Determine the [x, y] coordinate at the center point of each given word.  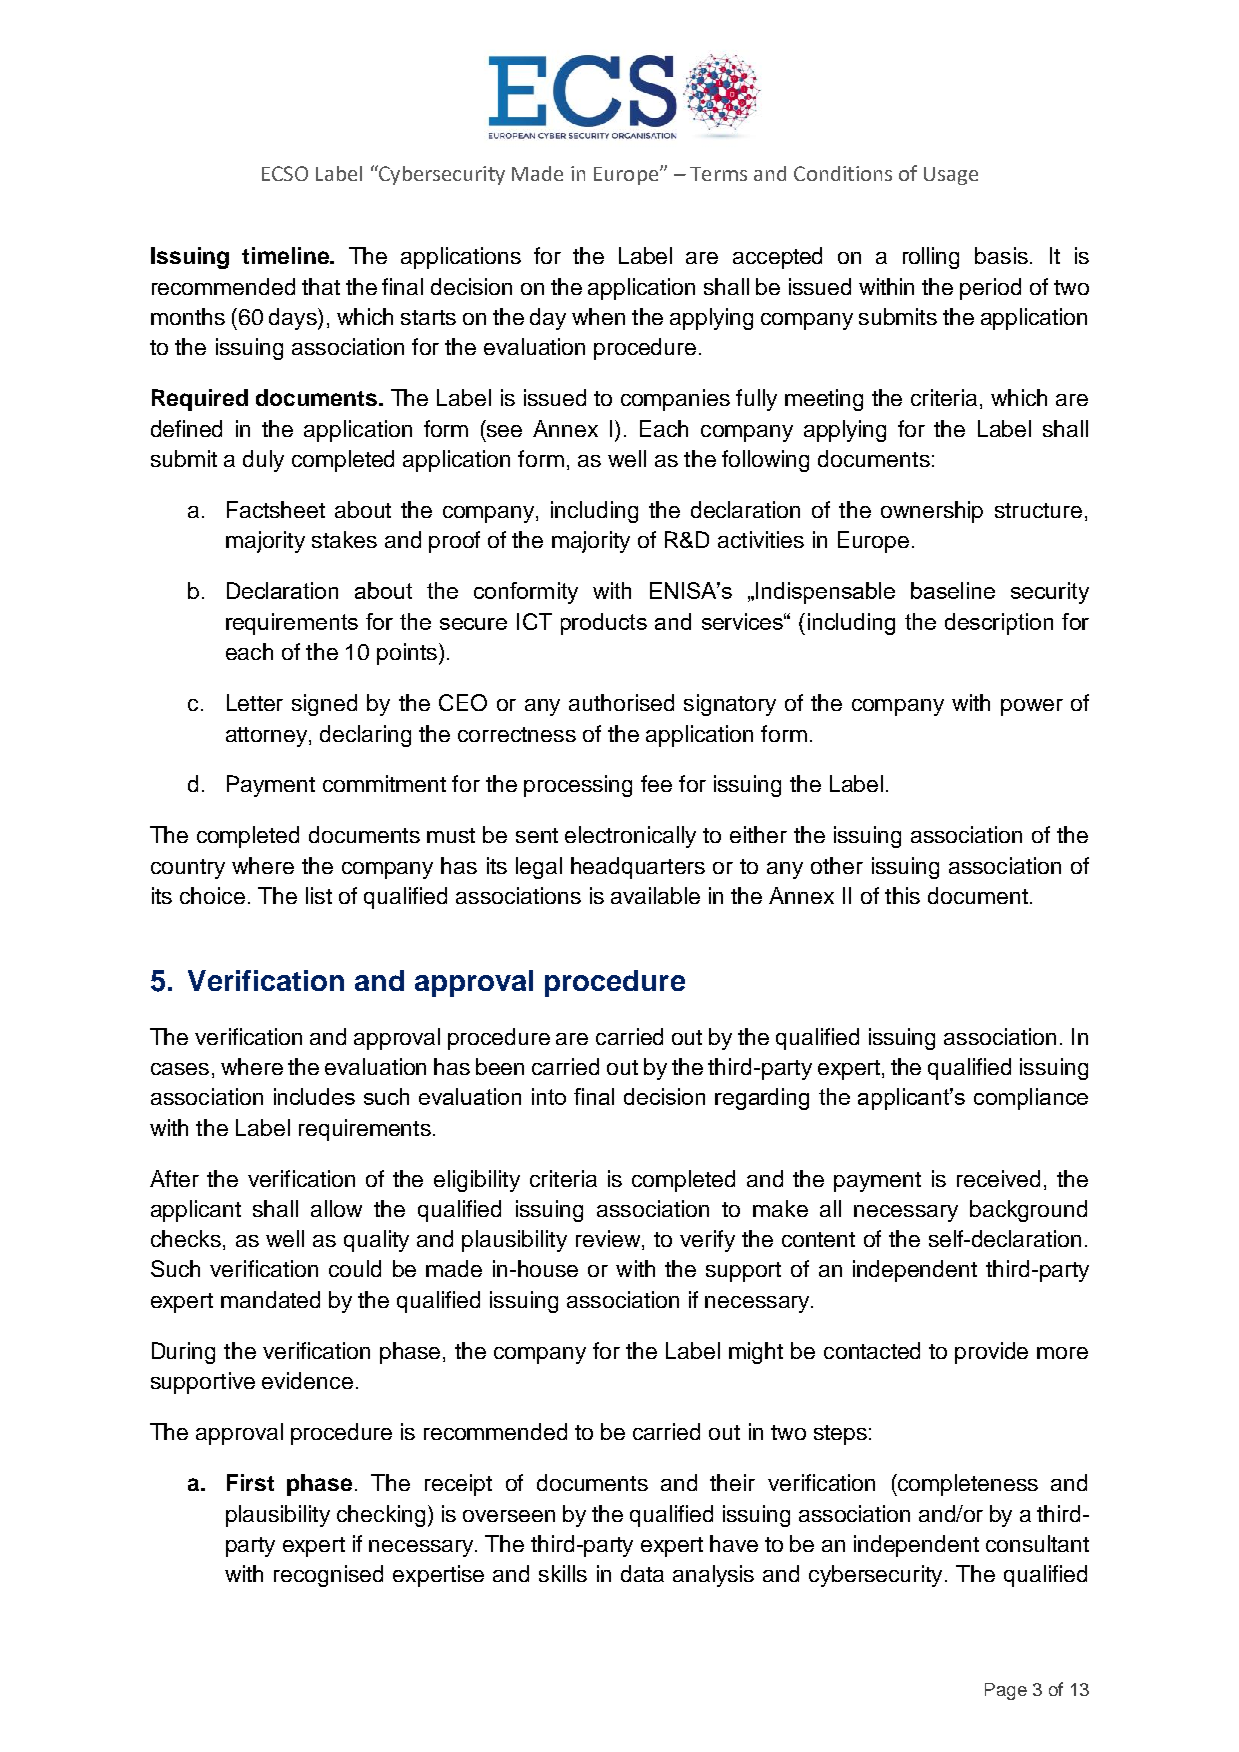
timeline [286, 255]
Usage [951, 176]
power [1032, 707]
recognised [328, 1576]
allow [336, 1208]
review [609, 1240]
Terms [718, 174]
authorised [621, 702]
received [998, 1178]
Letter [255, 702]
